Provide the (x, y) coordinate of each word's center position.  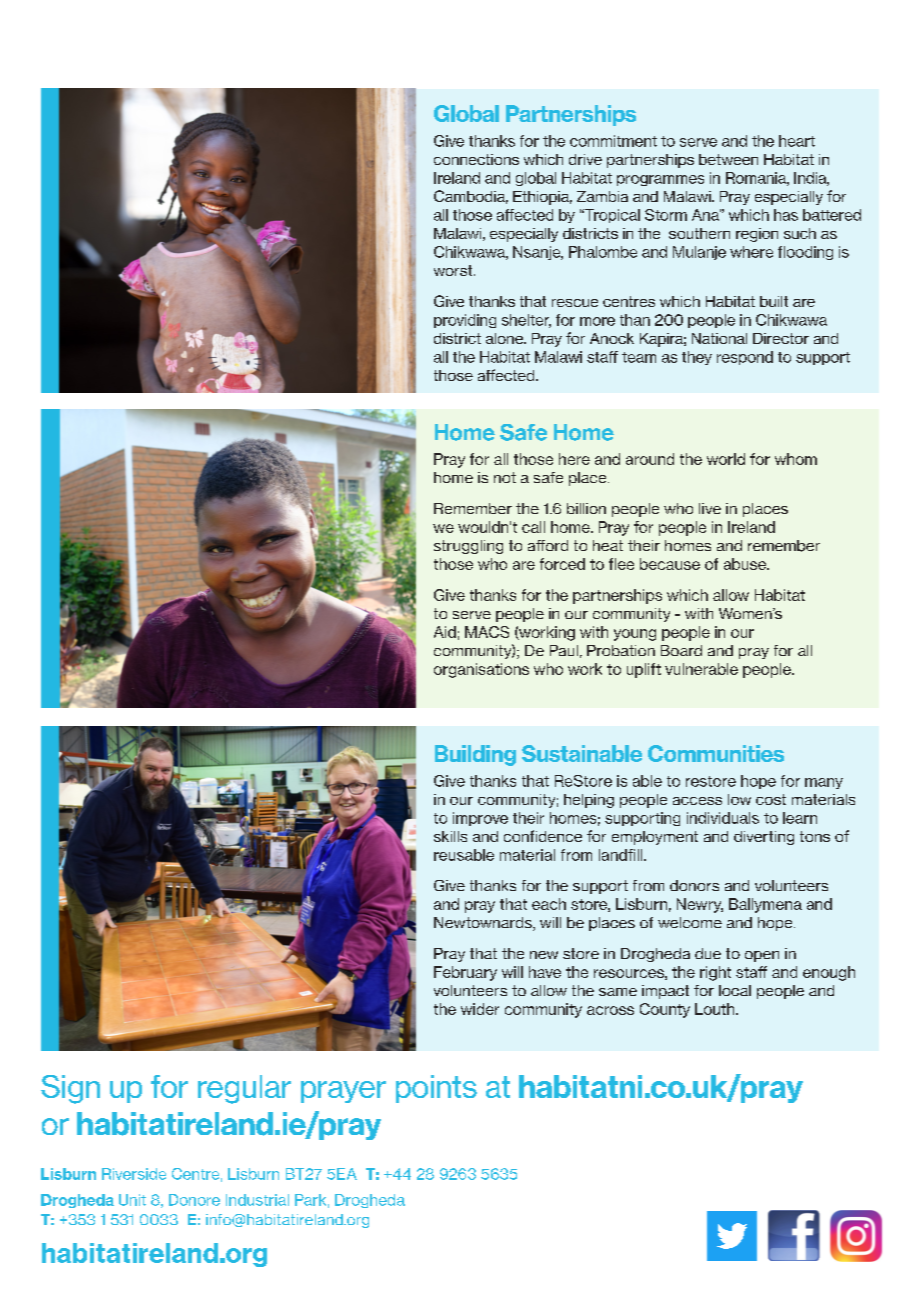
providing (465, 321)
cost (771, 799)
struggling (468, 547)
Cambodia (471, 197)
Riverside (134, 1174)
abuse (746, 564)
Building (475, 755)
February (465, 973)
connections (476, 159)
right (715, 973)
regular (244, 1089)
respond (745, 358)
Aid (445, 632)
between (728, 159)
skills (450, 836)
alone (506, 338)
